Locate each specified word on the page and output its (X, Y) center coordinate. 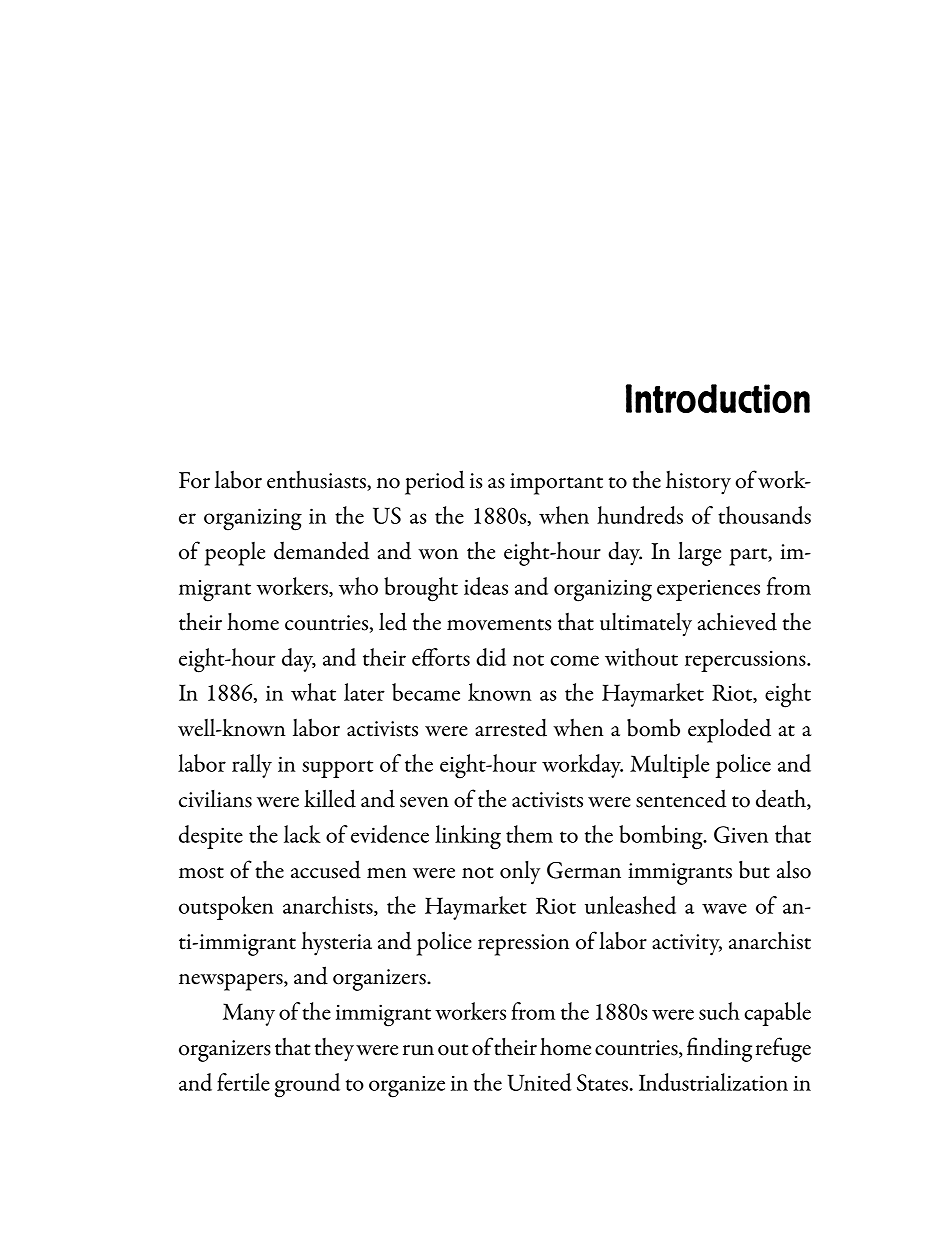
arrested (511, 727)
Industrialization (713, 1082)
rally (252, 766)
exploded (729, 731)
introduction (718, 398)
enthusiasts (317, 481)
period (435, 482)
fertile (243, 1082)
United (539, 1082)
